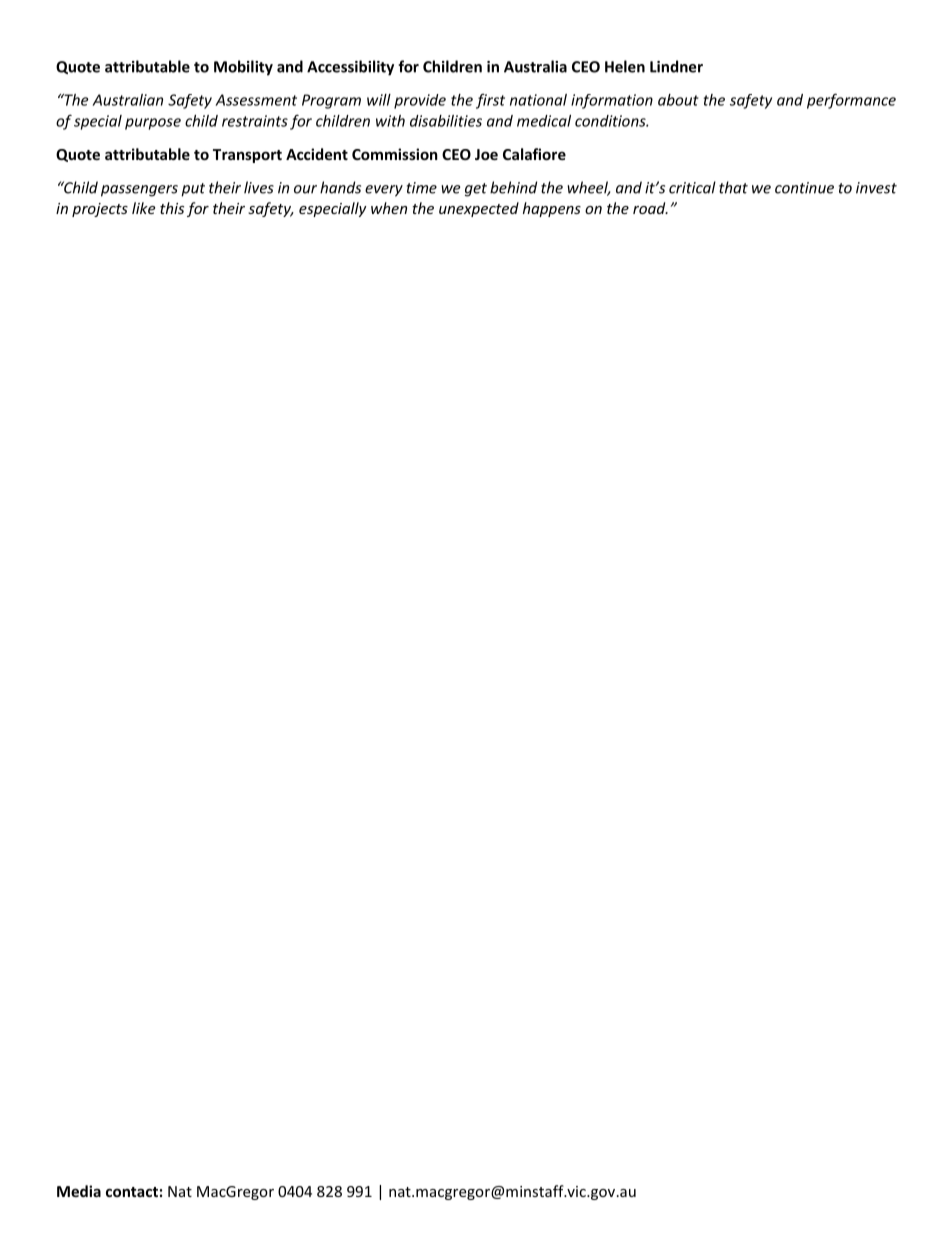 This screenshot has height=1233, width=952. What do you see at coordinates (100, 210) in the screenshot?
I see `projects` at bounding box center [100, 210].
